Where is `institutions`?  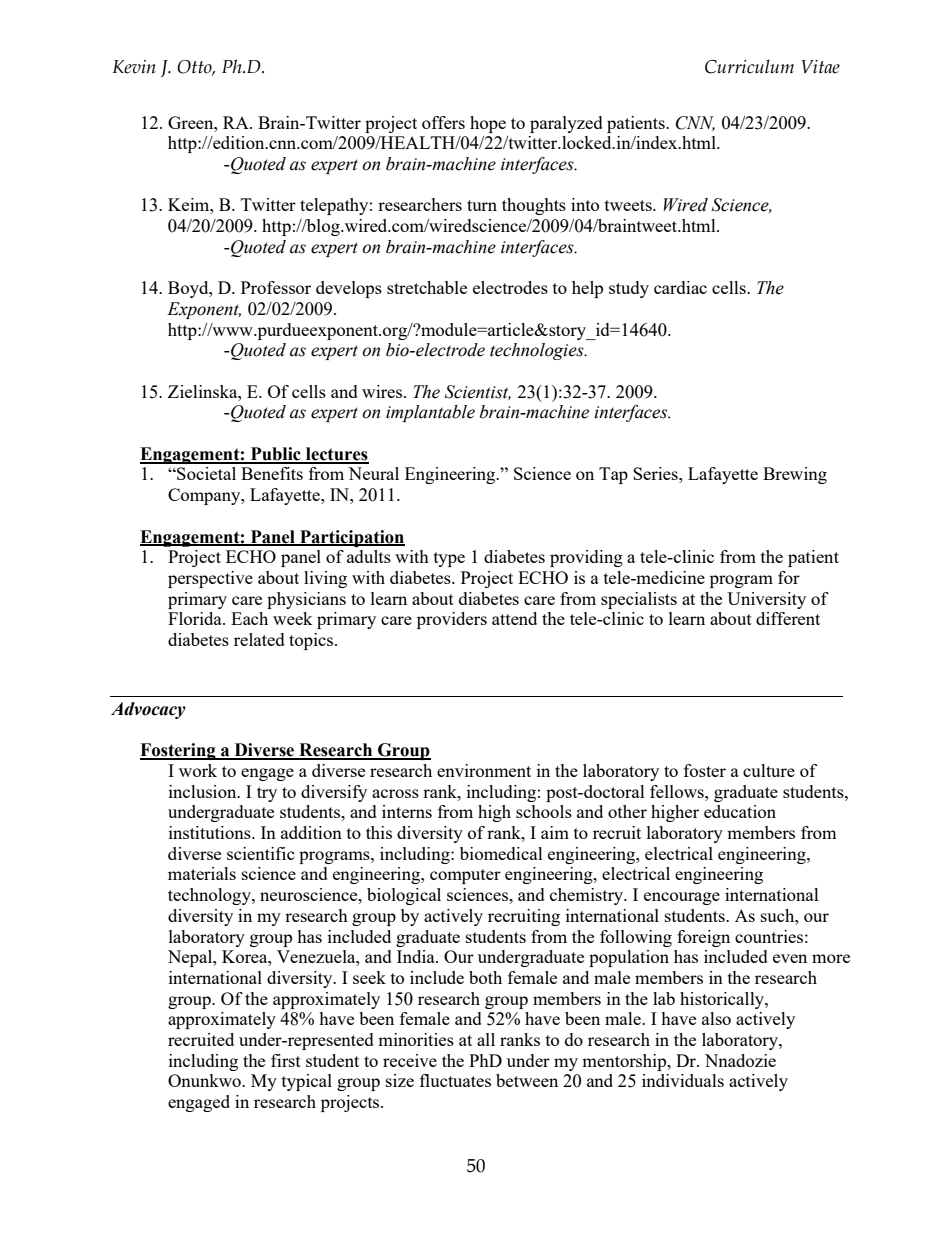 institutions is located at coordinates (211, 832).
